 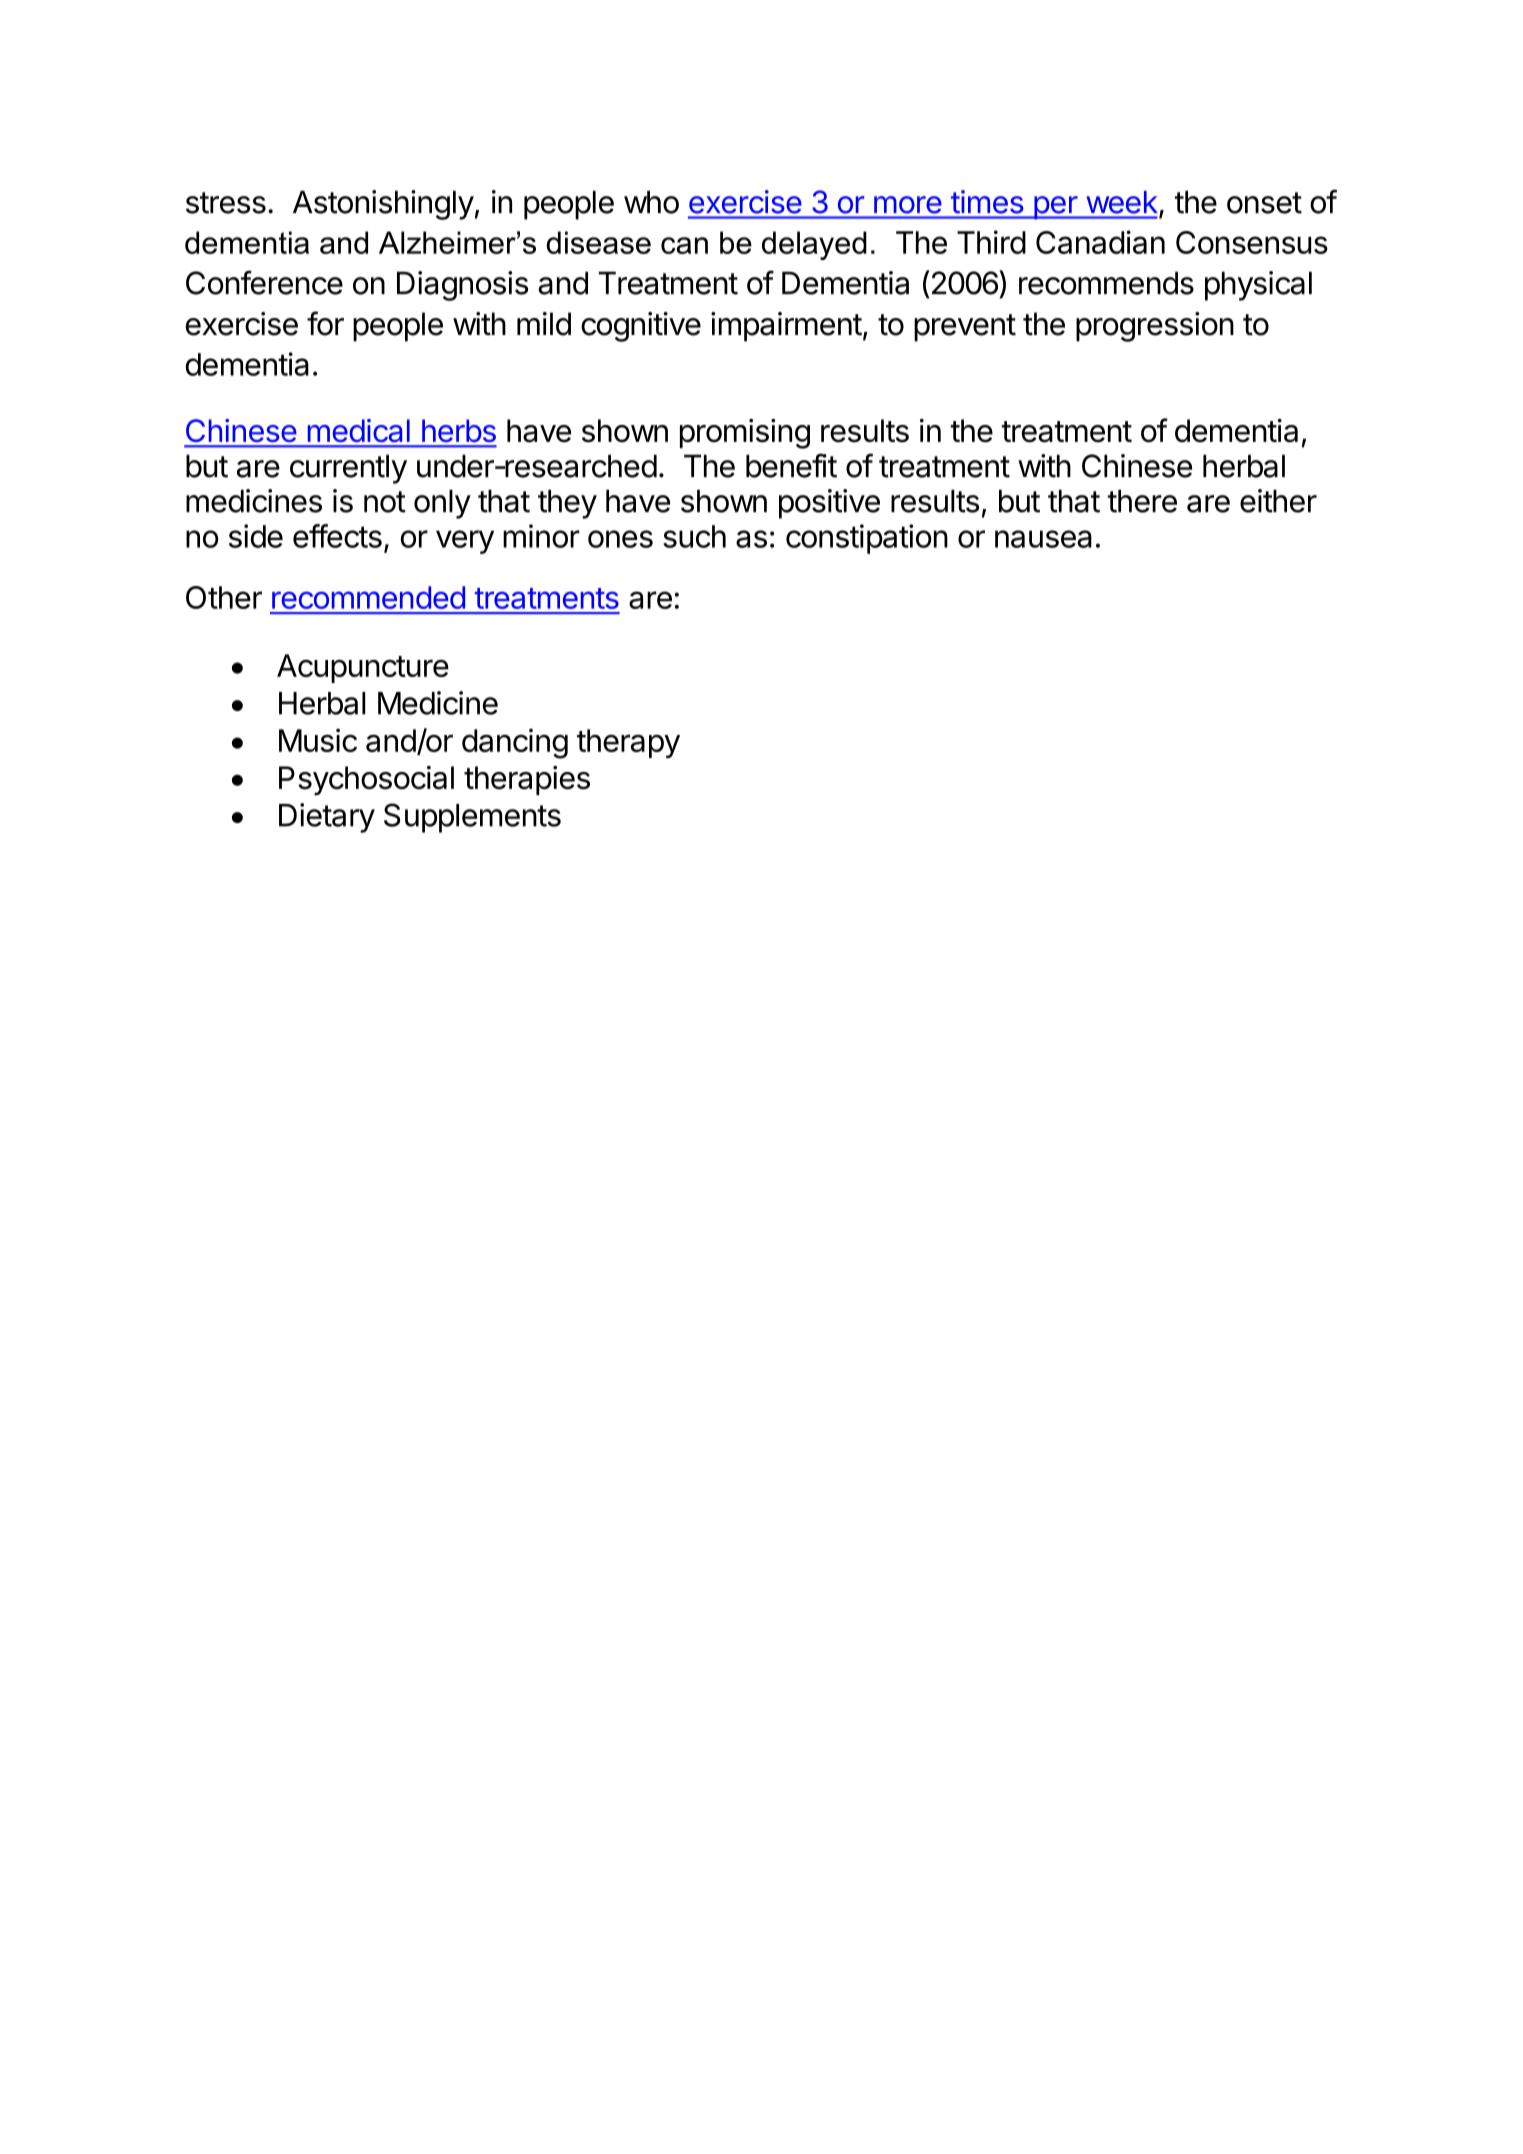 I want to click on delayed, so click(x=814, y=245).
